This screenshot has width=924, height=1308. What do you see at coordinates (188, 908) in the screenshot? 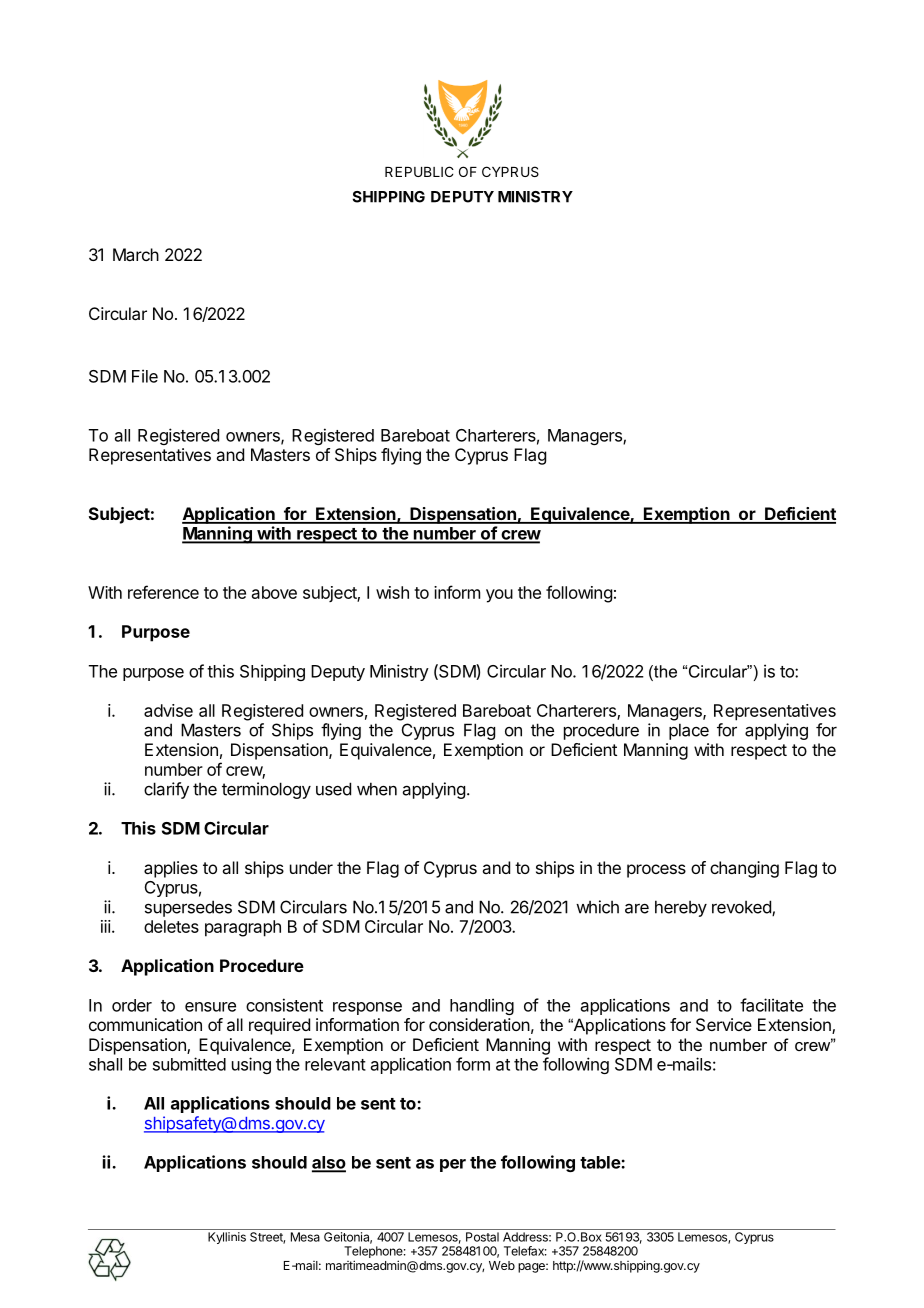
I see `supersedes` at bounding box center [188, 908].
